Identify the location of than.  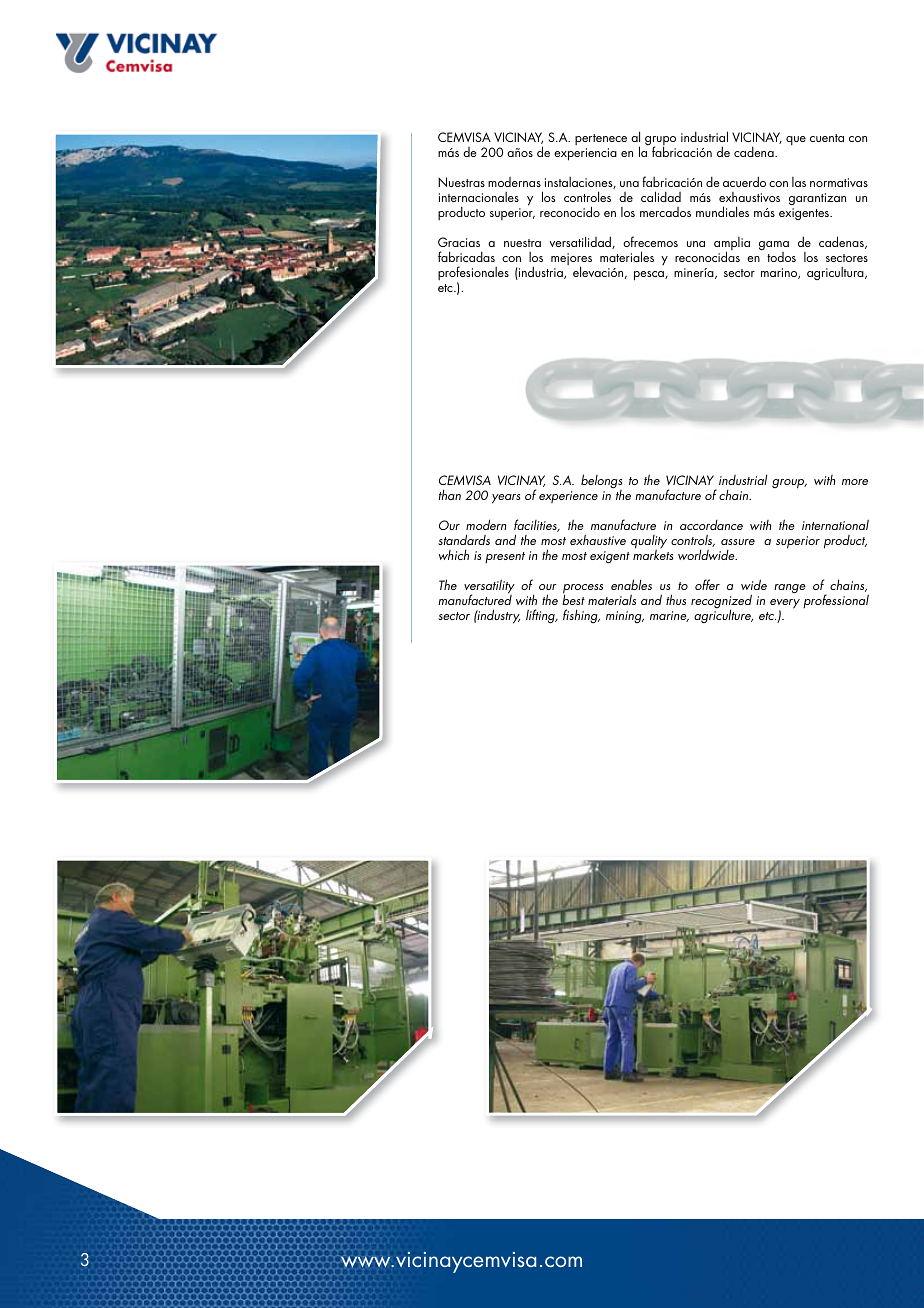
(450, 495).
